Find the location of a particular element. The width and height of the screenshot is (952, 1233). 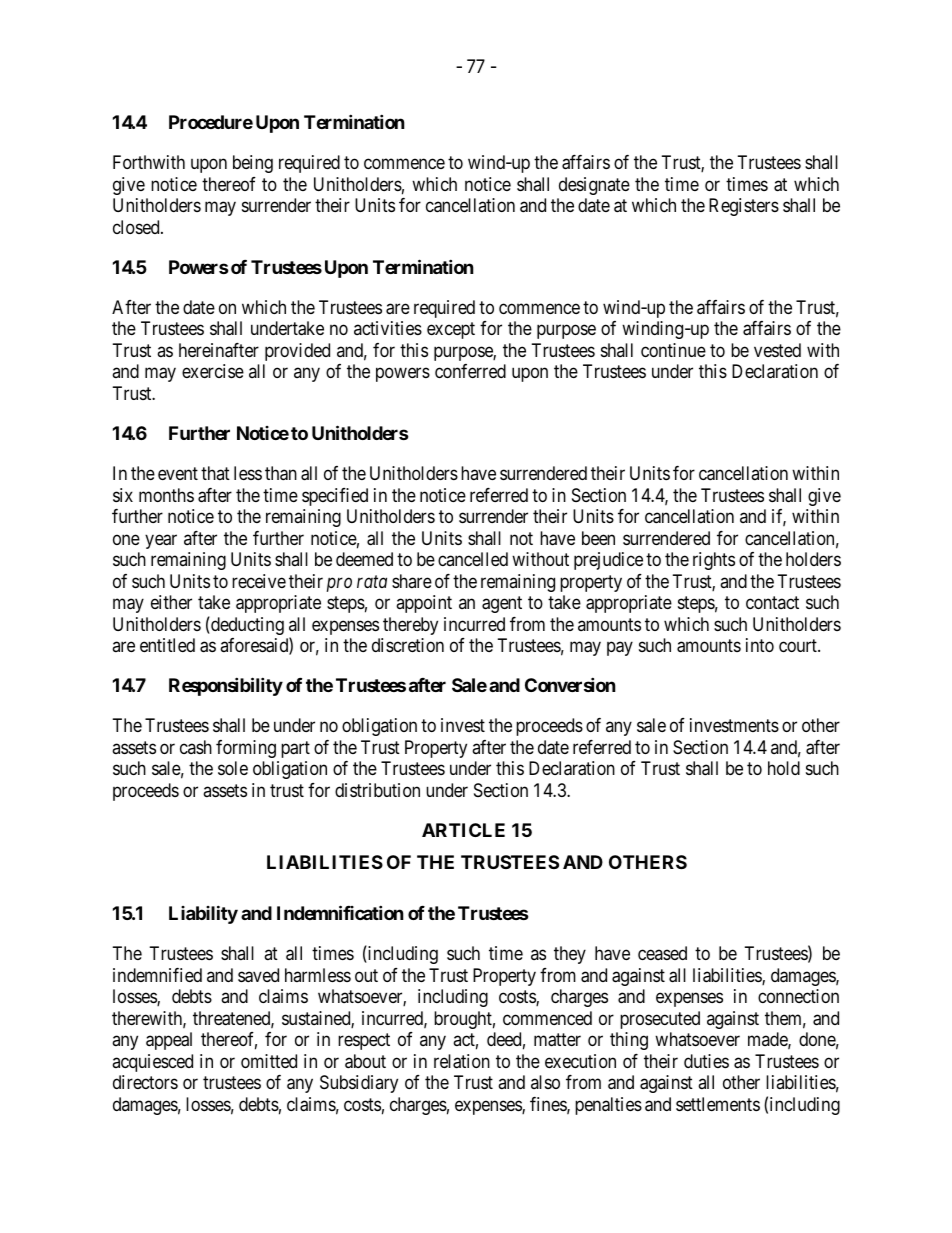

relation is located at coordinates (462, 1061).
